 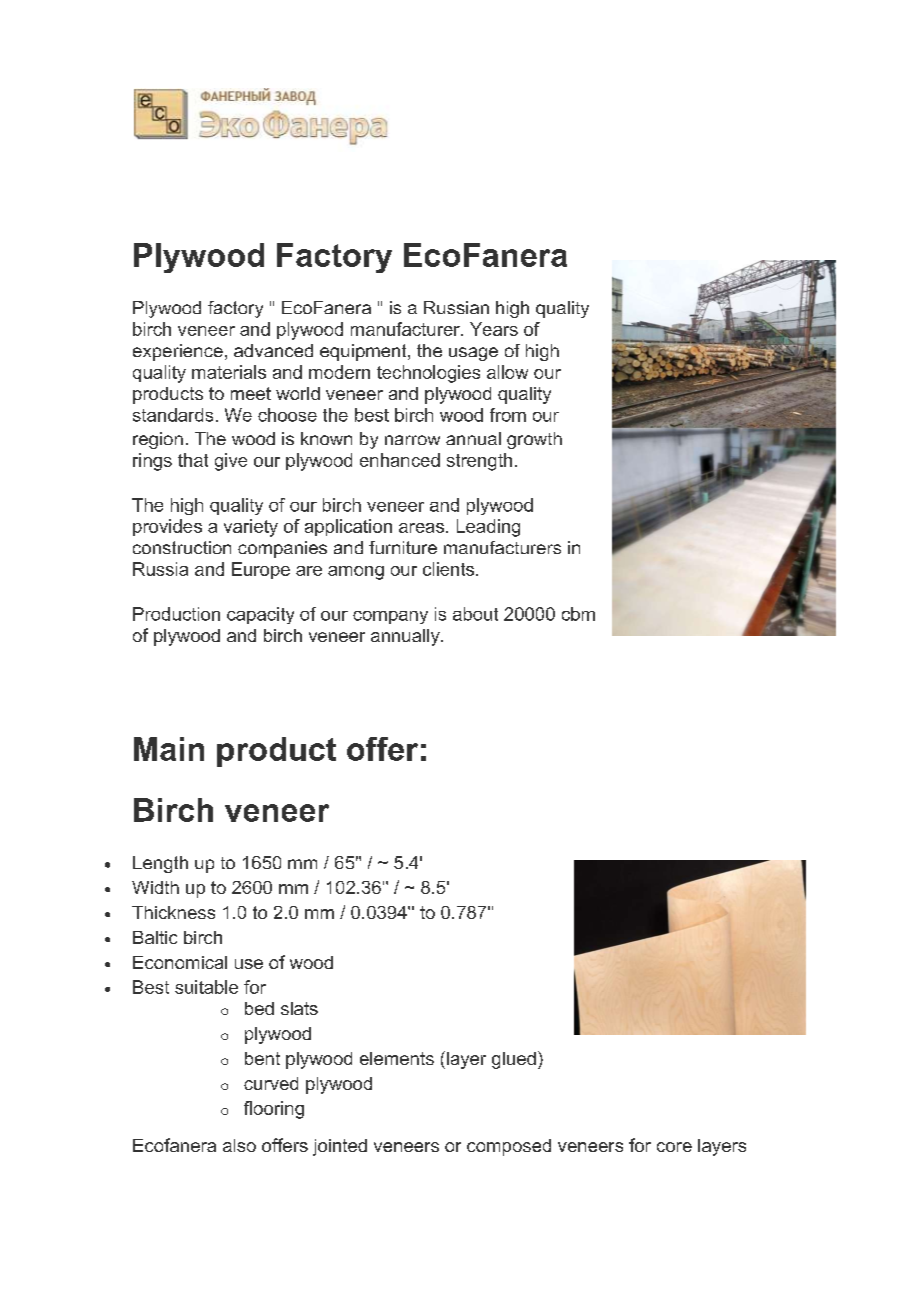 I want to click on materials, so click(x=229, y=372).
